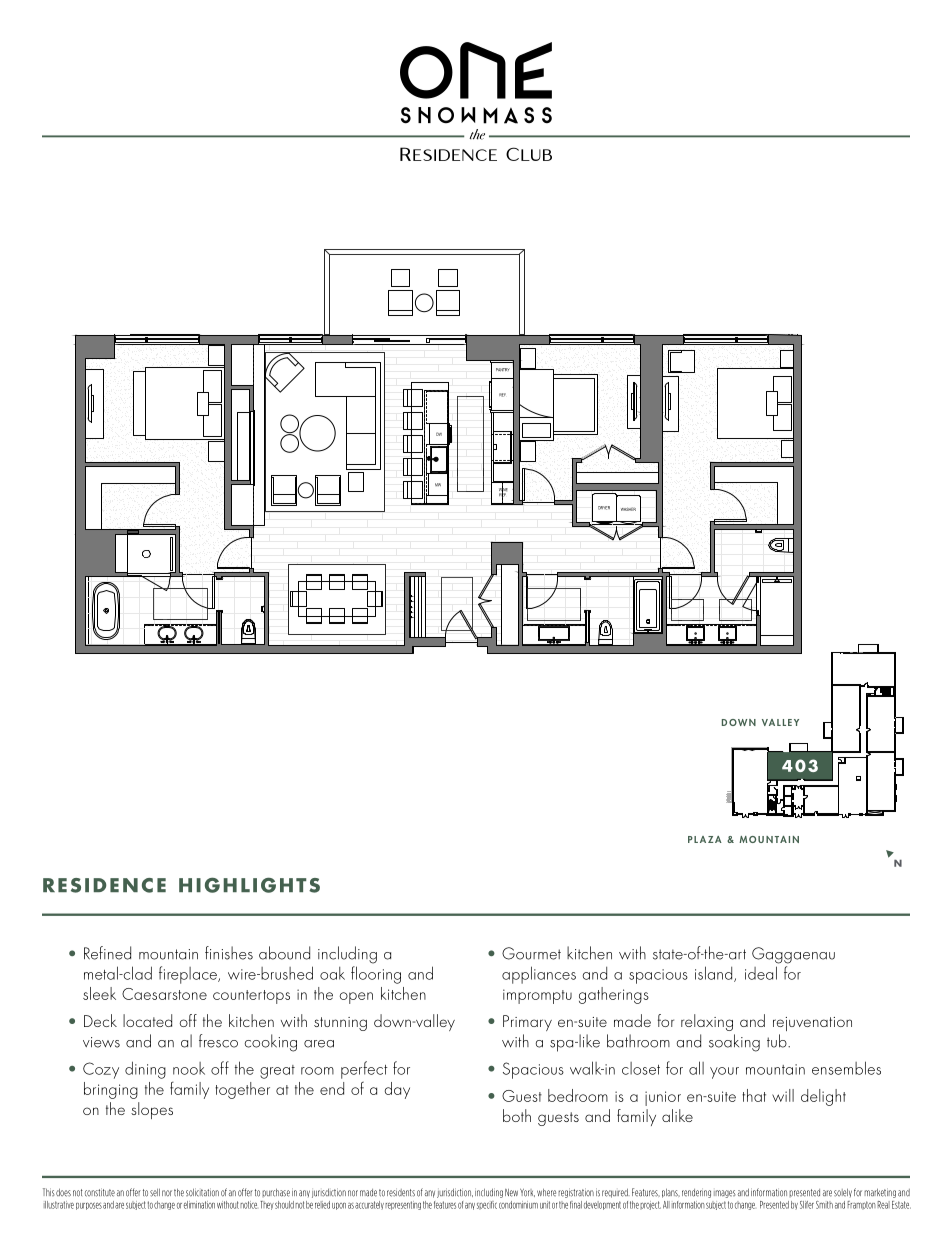  Describe the element at coordinates (249, 885) in the screenshot. I see `HIGHLIGHTS` at that location.
